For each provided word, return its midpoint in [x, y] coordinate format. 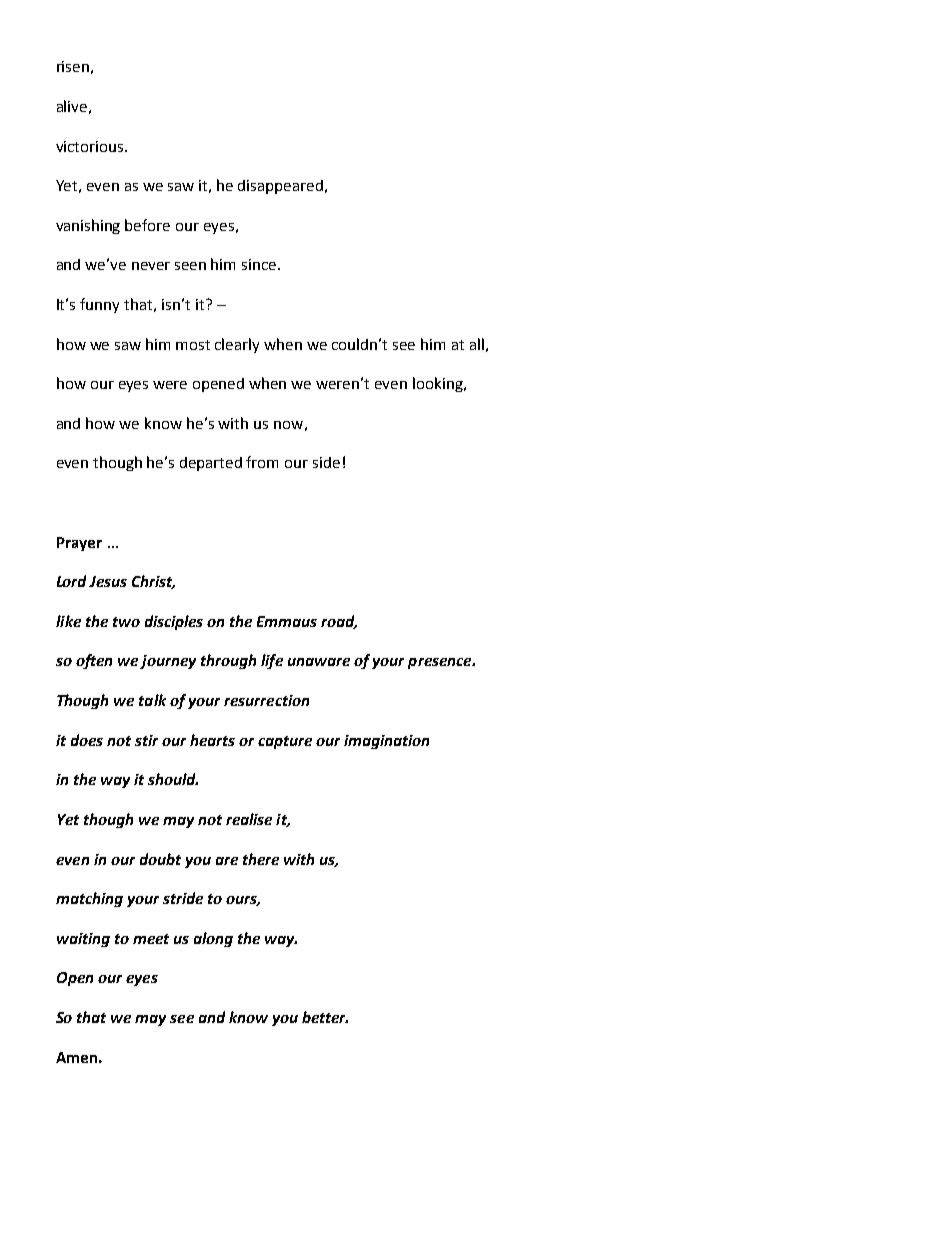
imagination [386, 742]
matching [89, 899]
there [261, 859]
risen [73, 66]
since [260, 264]
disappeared [280, 187]
